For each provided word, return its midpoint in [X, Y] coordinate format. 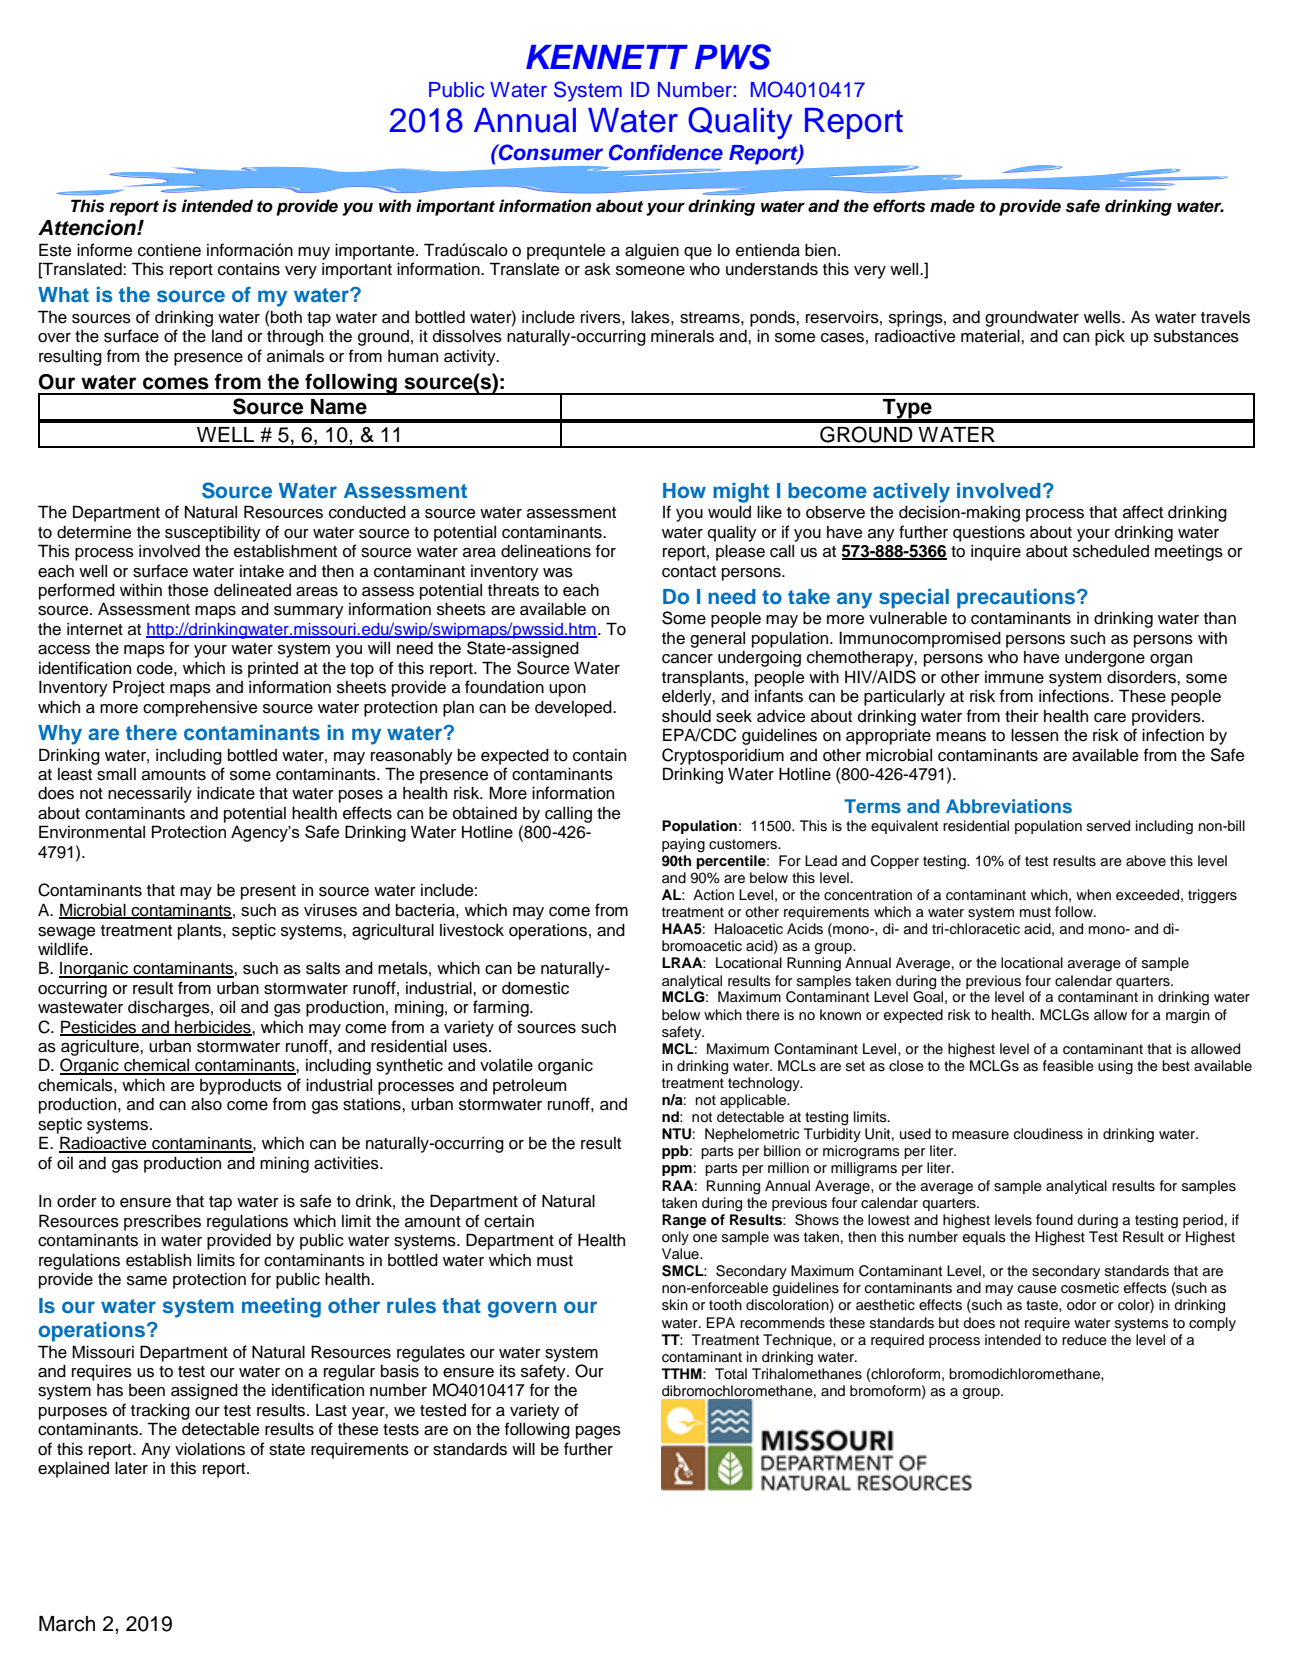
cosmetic [1090, 1288]
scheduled [1111, 551]
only [675, 1238]
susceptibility [213, 533]
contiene [169, 250]
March [67, 1624]
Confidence [666, 152]
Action [713, 895]
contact [689, 572]
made [952, 206]
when [1093, 895]
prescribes [162, 1223]
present [268, 892]
